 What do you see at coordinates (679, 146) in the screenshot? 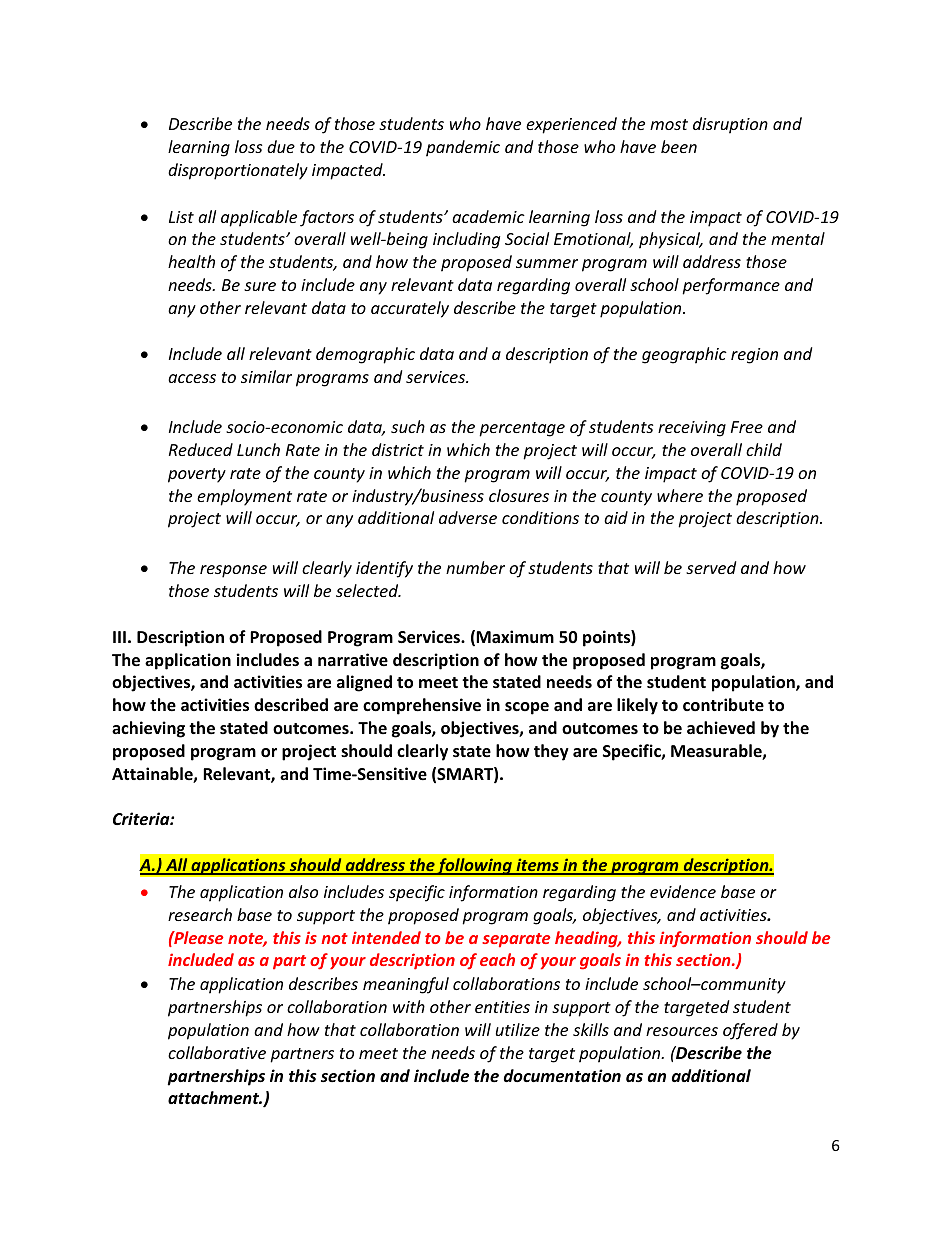
I see `been` at bounding box center [679, 146].
